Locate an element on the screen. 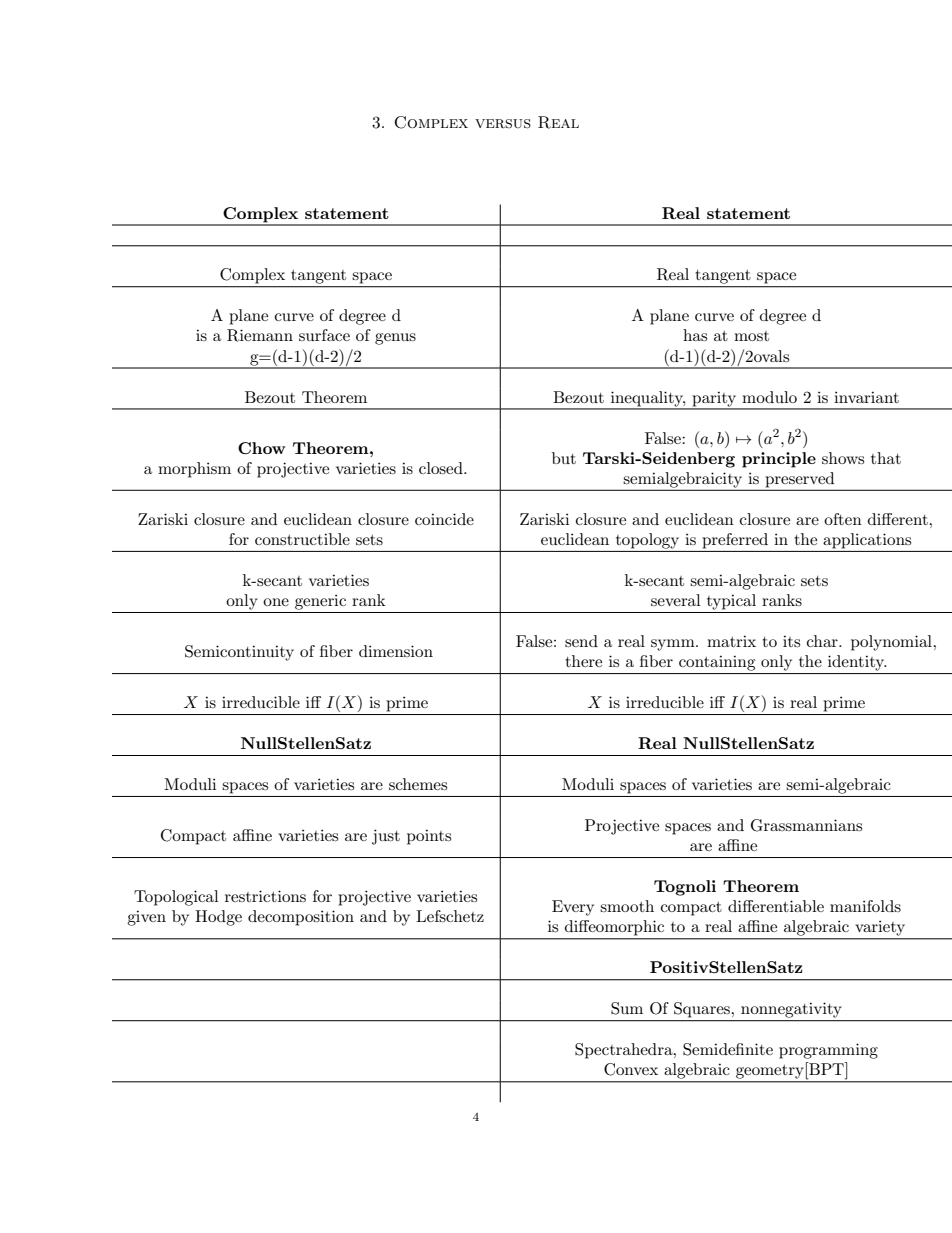  Hodge is located at coordinates (218, 918).
